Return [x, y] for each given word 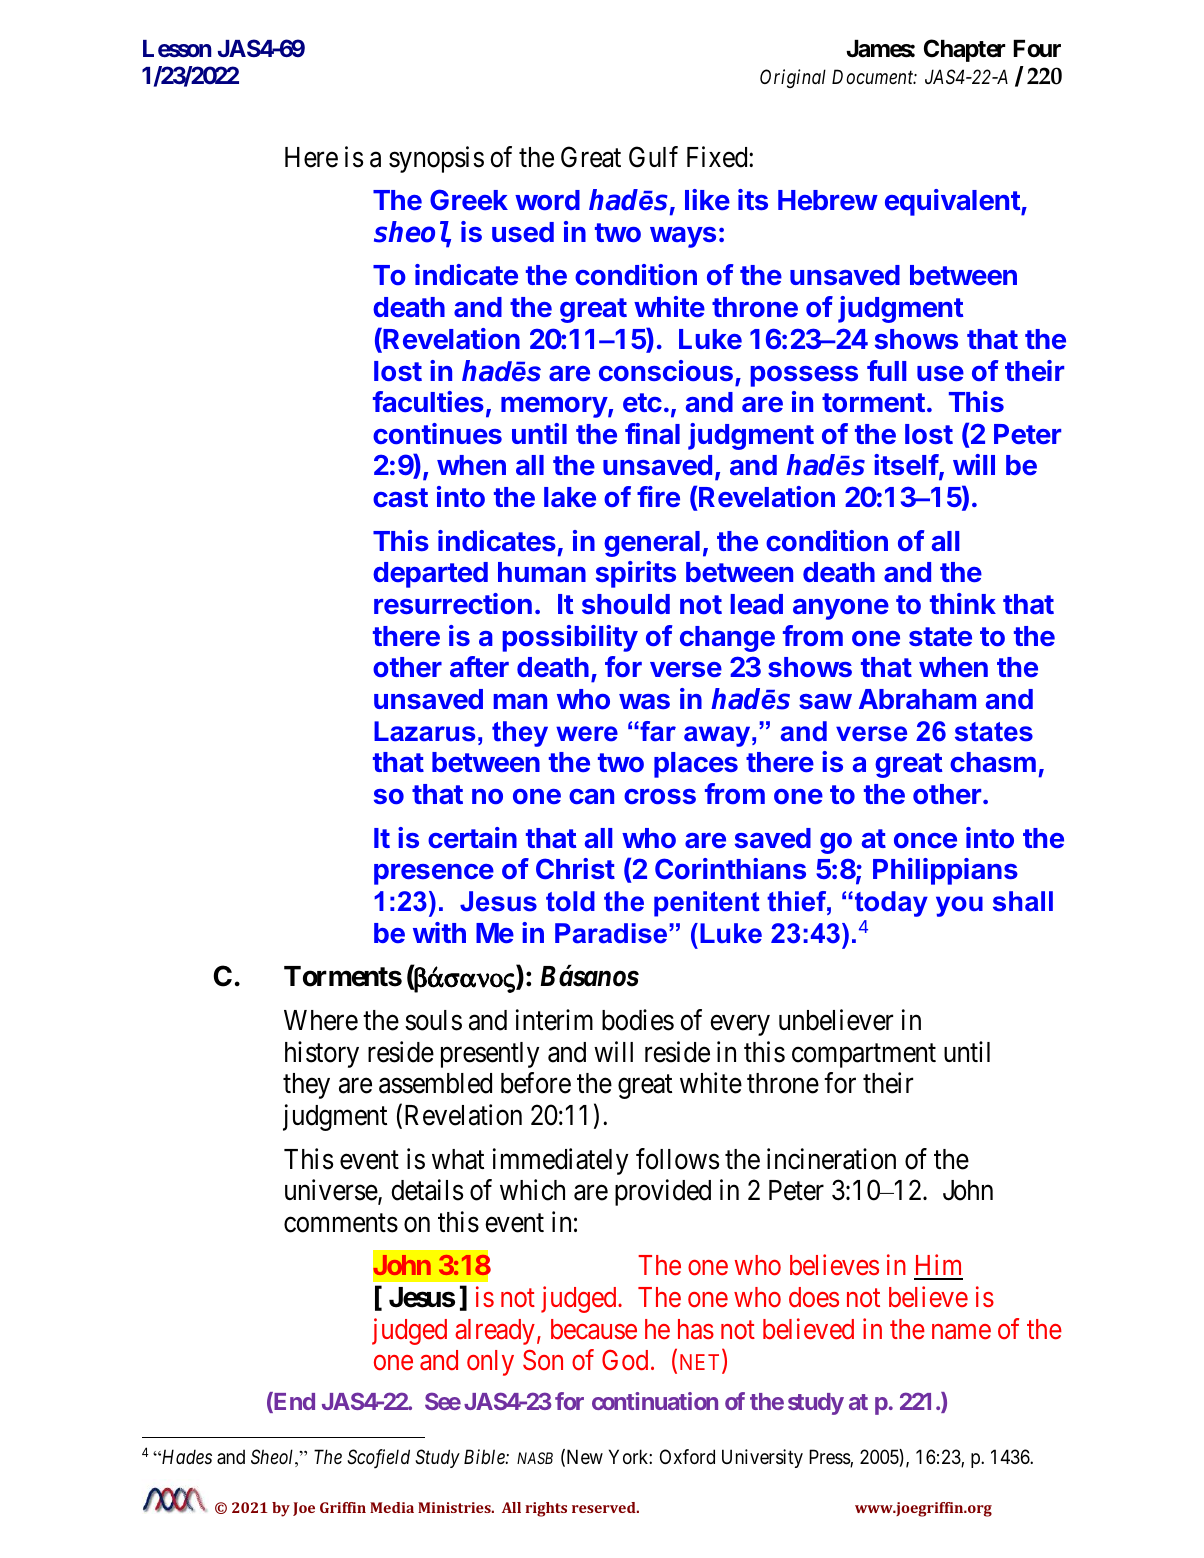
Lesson [177, 49]
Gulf [653, 157]
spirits [636, 574]
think [963, 603]
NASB [535, 1458]
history [322, 1054]
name [961, 1332]
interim [554, 1020]
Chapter [964, 50]
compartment [864, 1056]
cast [400, 497]
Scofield [378, 1459]
